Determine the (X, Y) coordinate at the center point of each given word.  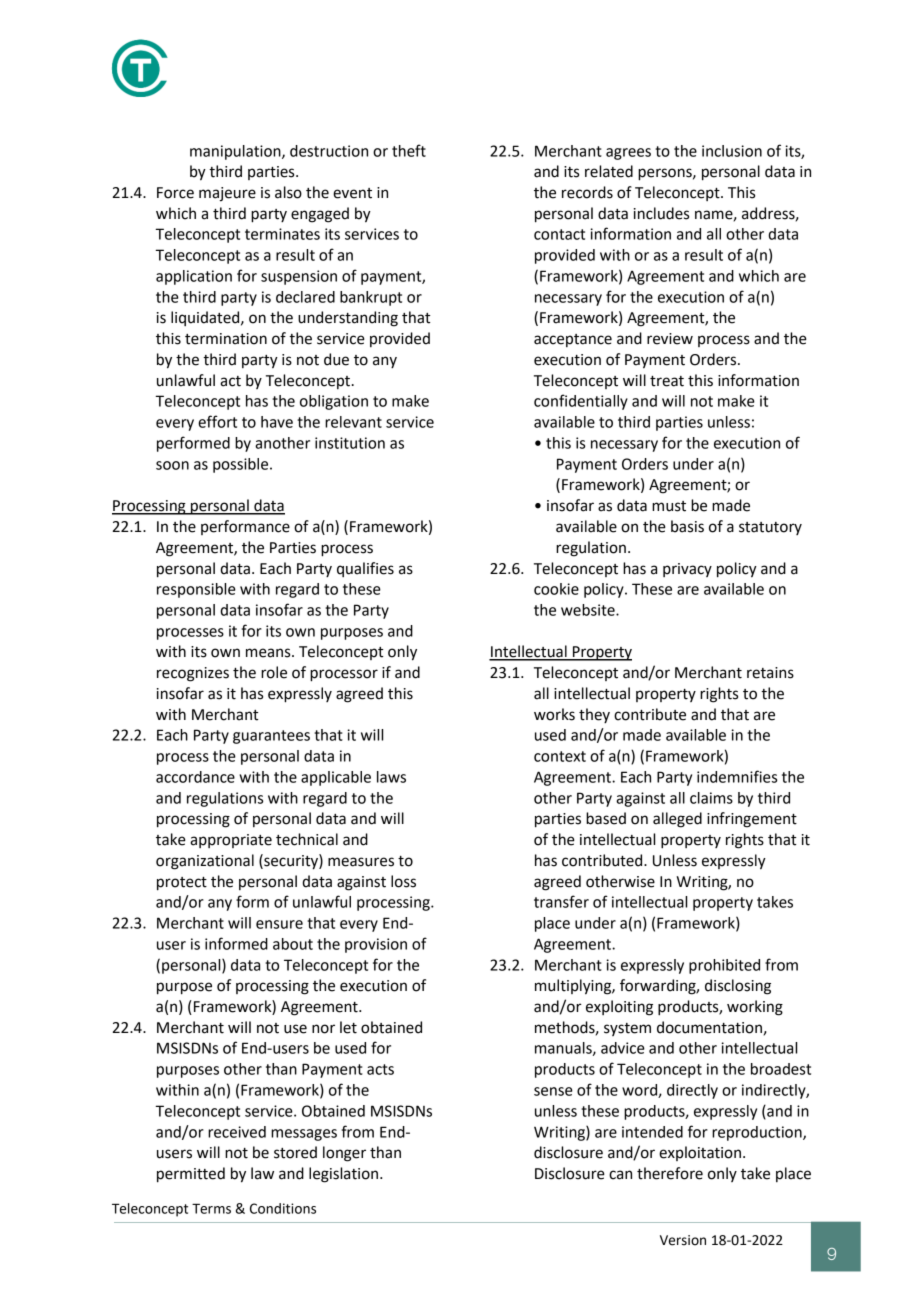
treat (667, 381)
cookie (556, 589)
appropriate (231, 841)
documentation (709, 1027)
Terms (211, 1209)
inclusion (732, 151)
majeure (227, 194)
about (293, 944)
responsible (196, 590)
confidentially (581, 402)
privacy (687, 570)
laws (391, 777)
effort (217, 421)
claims (711, 798)
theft (409, 150)
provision (376, 945)
